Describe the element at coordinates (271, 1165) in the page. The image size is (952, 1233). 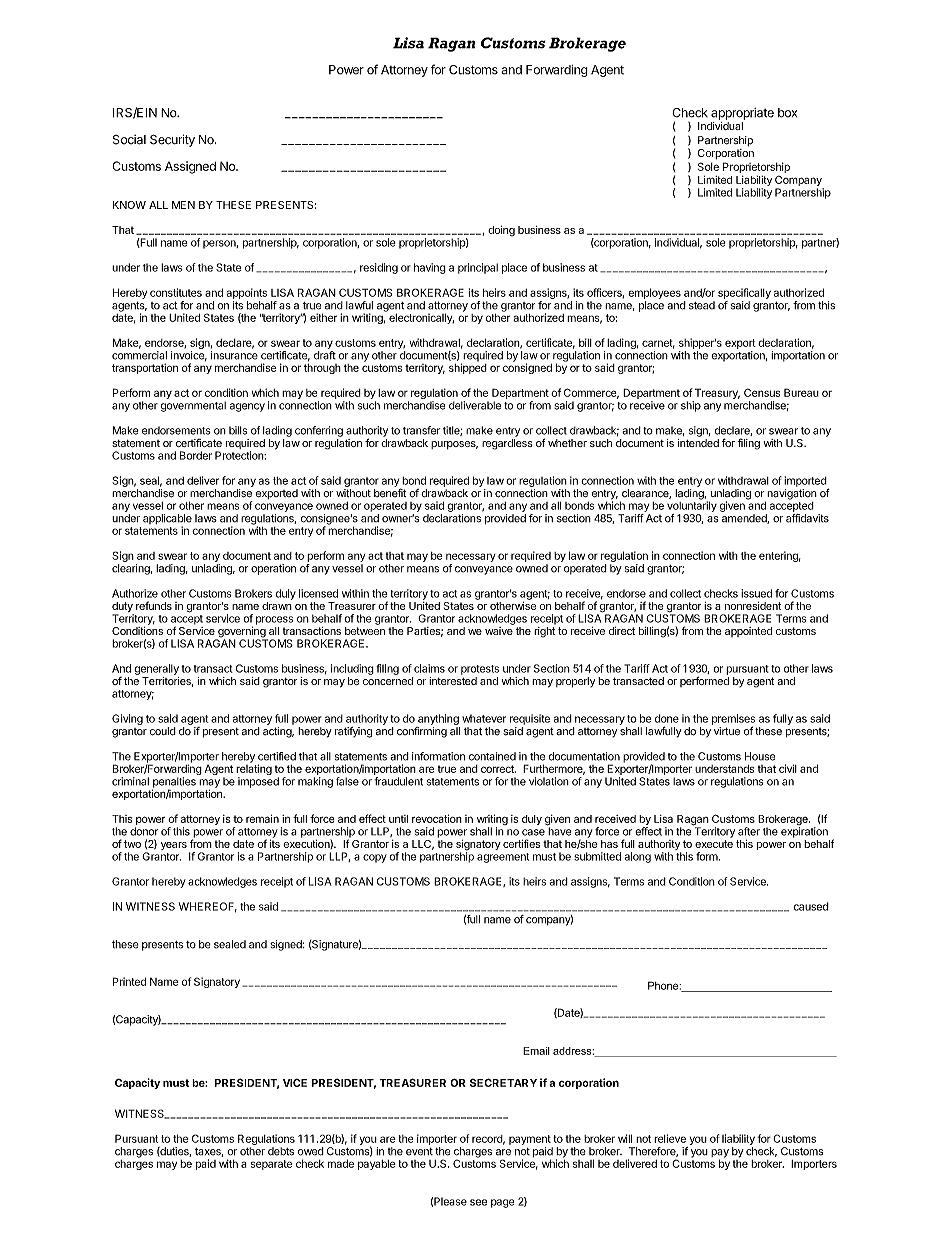
I see `separate` at that location.
